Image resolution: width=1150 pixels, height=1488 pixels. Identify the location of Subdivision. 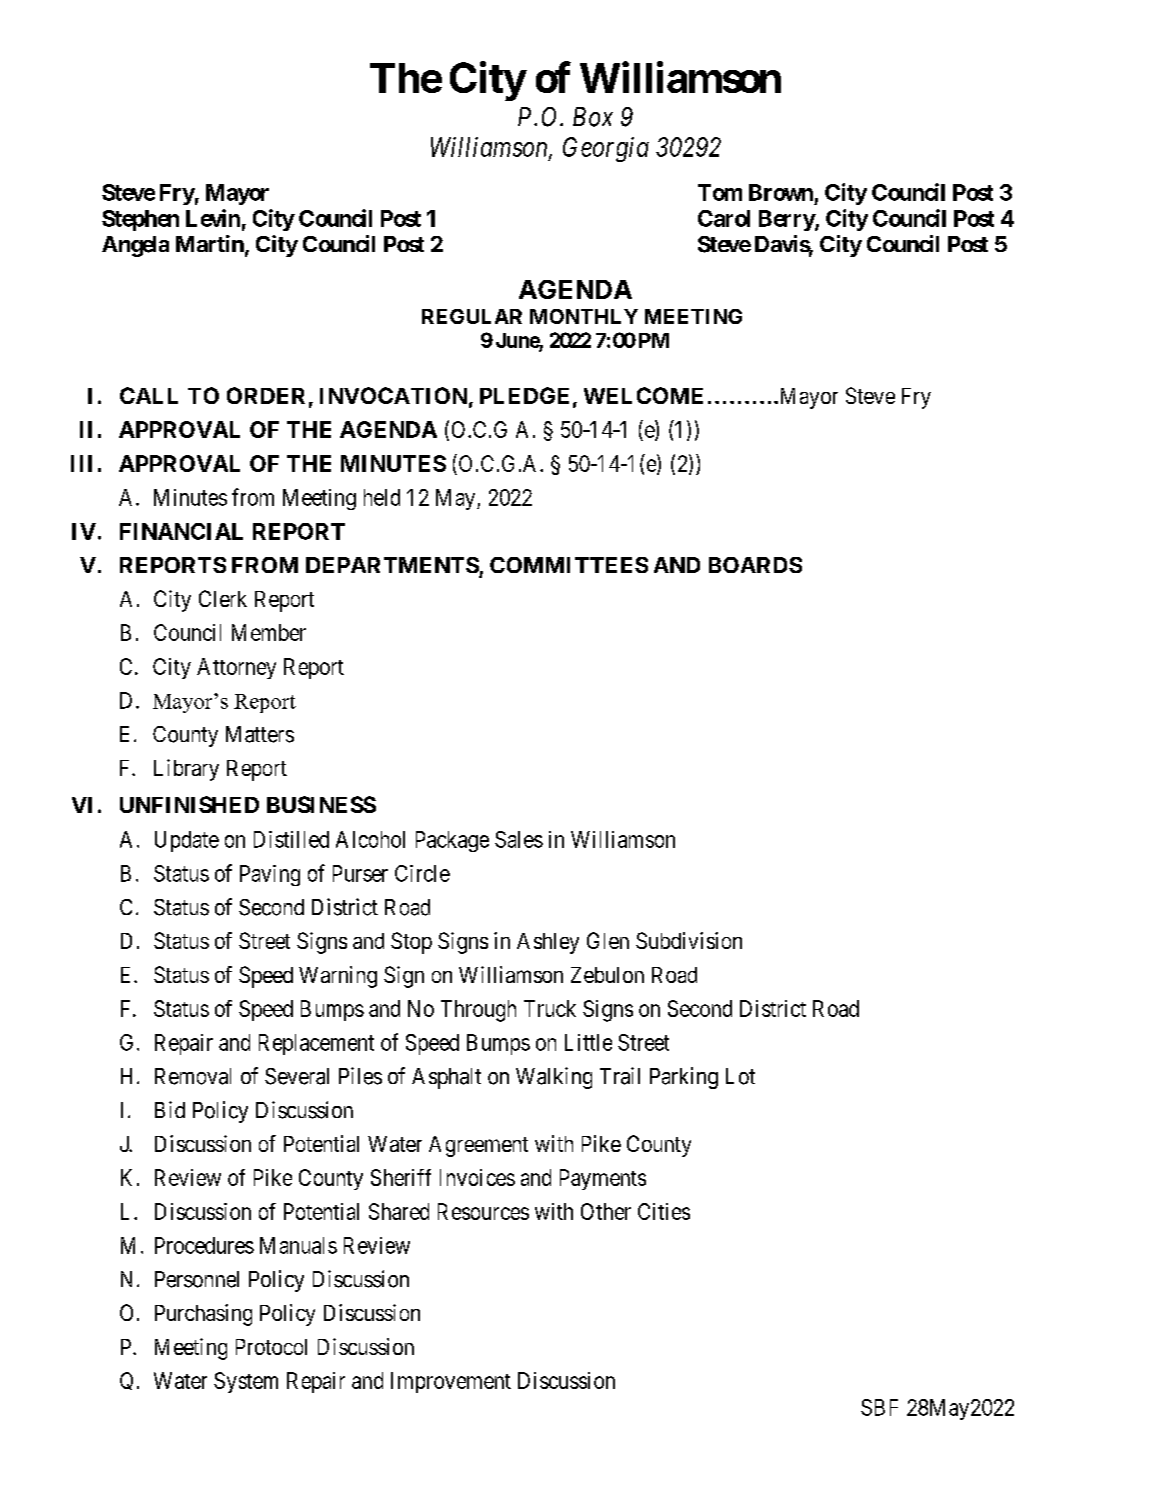
(689, 940).
